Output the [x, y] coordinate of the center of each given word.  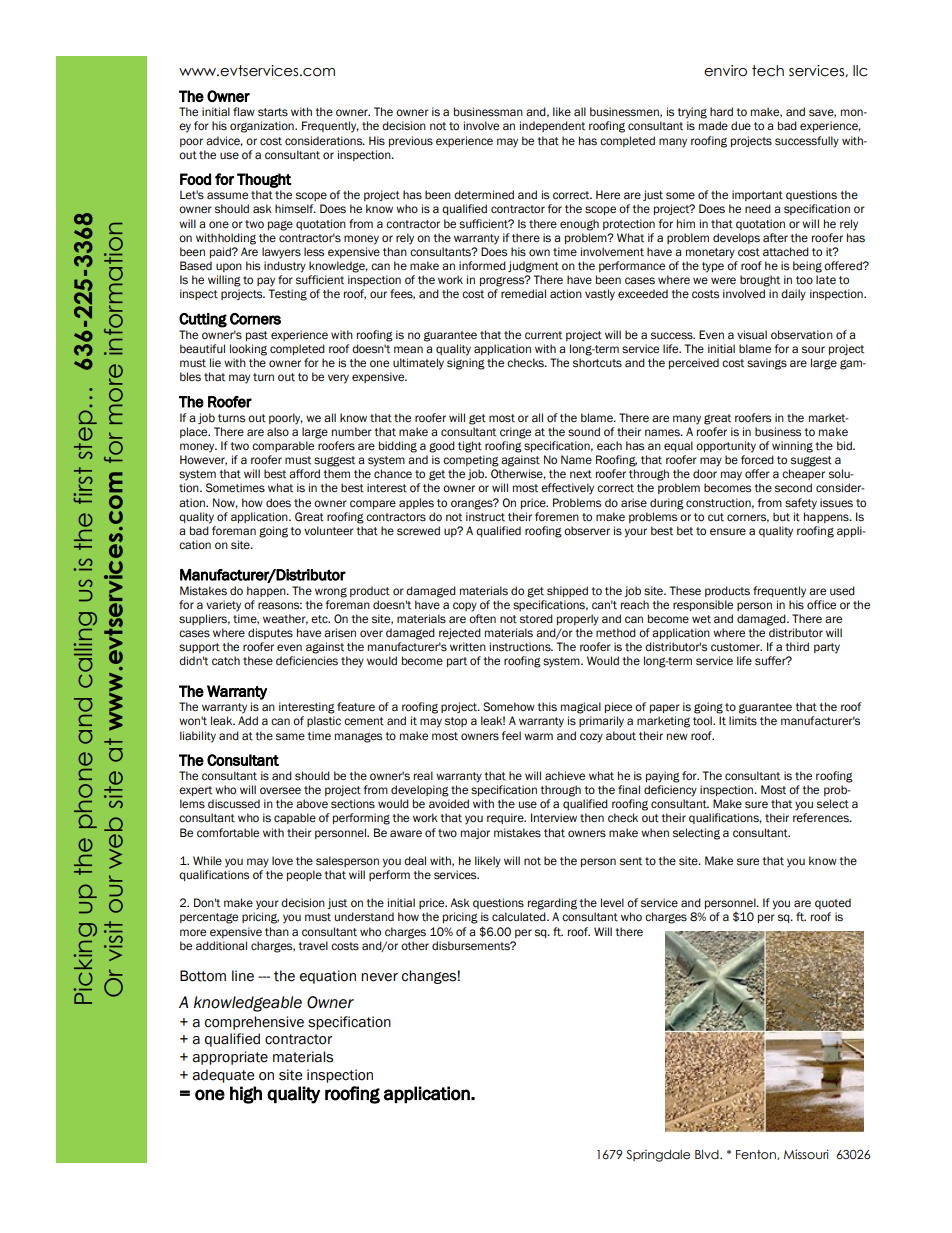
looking [248, 350]
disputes [270, 633]
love [282, 861]
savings [767, 364]
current [543, 335]
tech [768, 71]
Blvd [708, 1154]
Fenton [757, 1155]
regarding [552, 904]
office [821, 604]
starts [273, 112]
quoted [833, 903]
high [246, 1095]
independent [552, 126]
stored [536, 619]
